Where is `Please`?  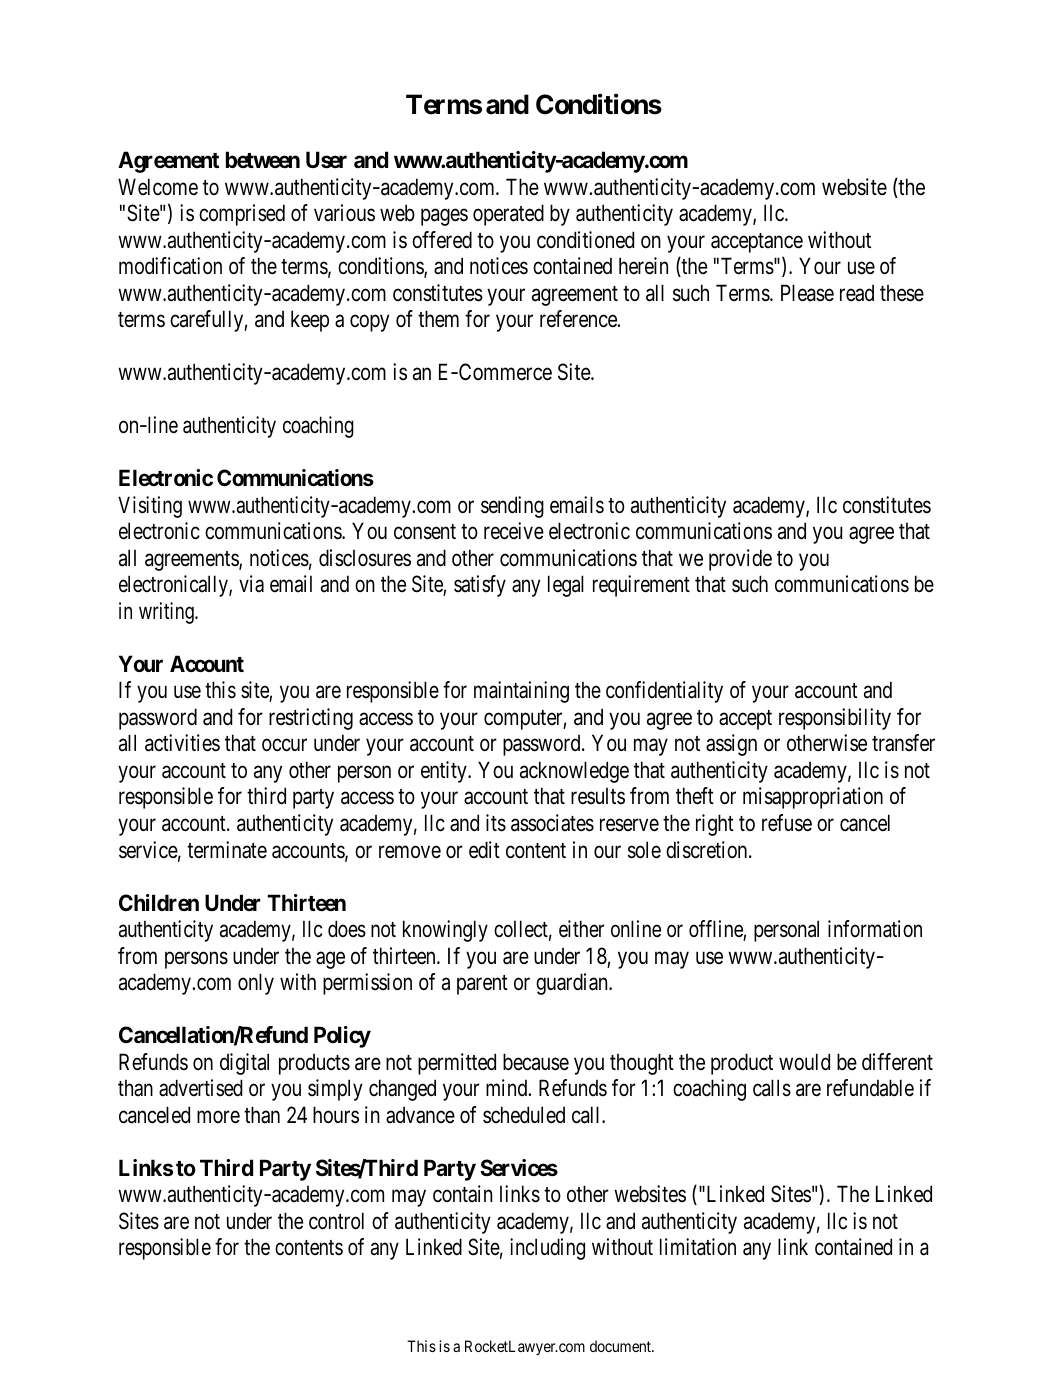
Please is located at coordinates (807, 293).
